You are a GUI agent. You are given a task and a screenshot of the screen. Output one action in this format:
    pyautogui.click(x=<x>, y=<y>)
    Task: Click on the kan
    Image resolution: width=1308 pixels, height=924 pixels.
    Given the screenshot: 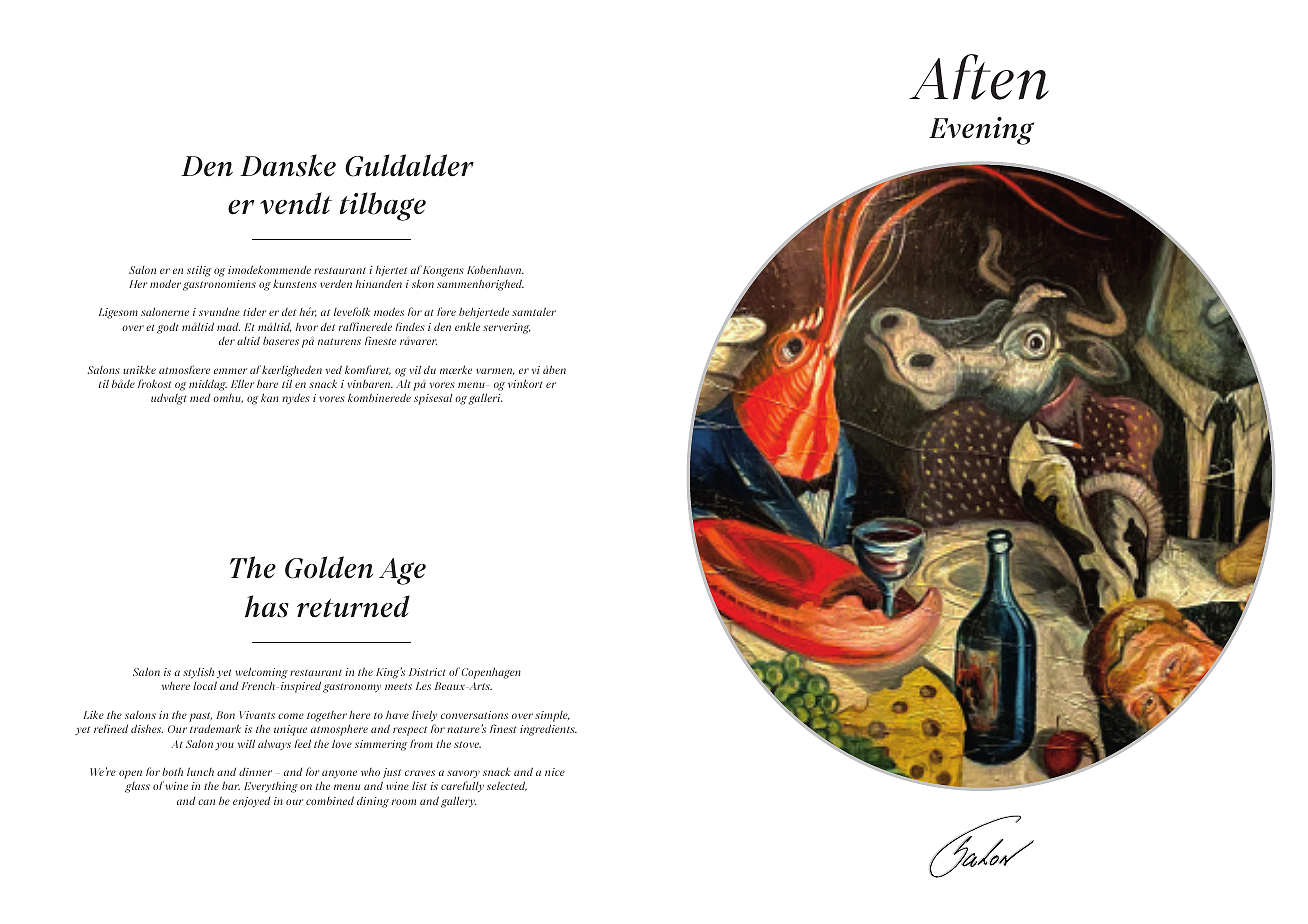 What is the action you would take?
    pyautogui.click(x=270, y=397)
